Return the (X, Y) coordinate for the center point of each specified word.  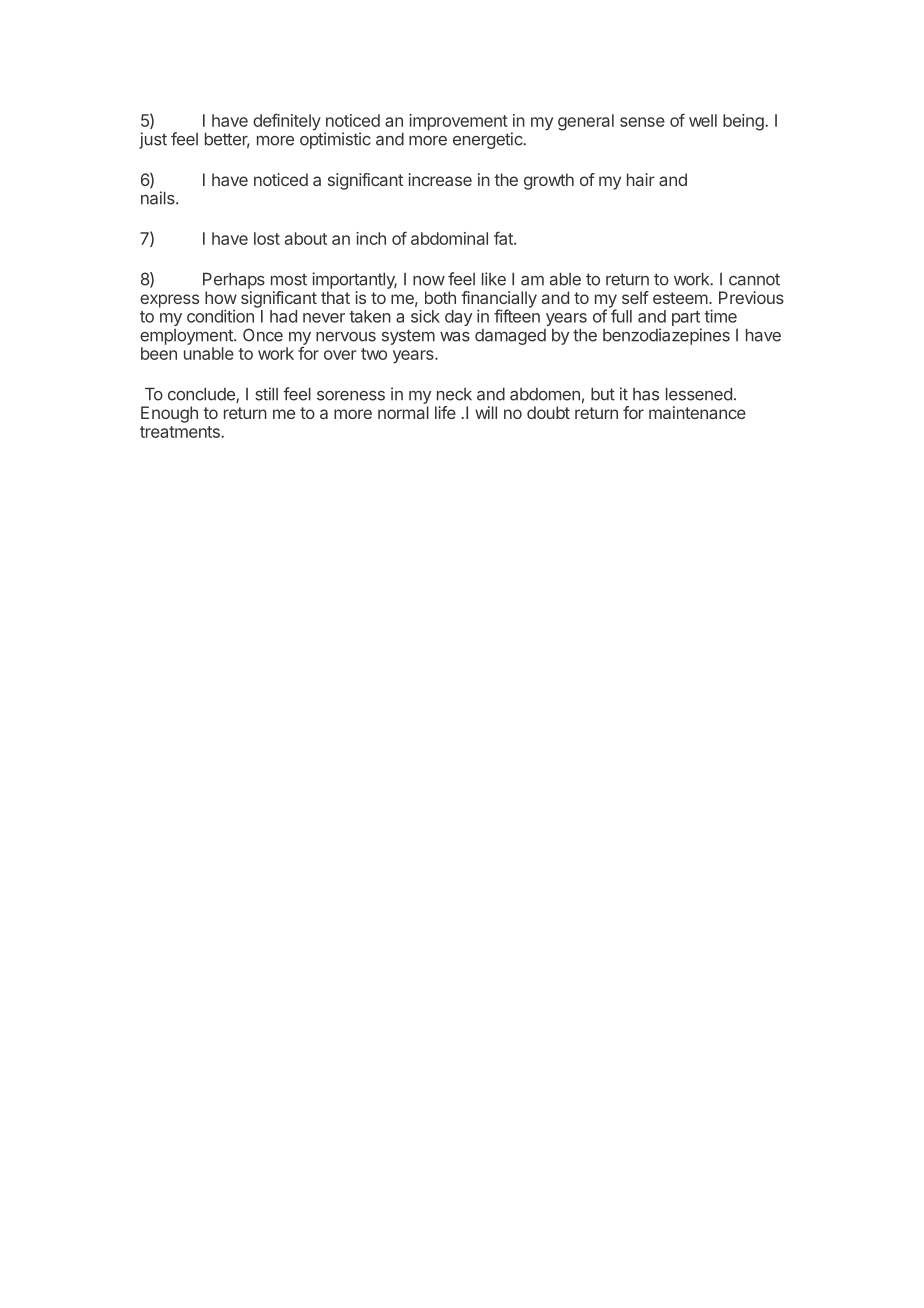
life (445, 412)
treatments (181, 432)
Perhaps (234, 281)
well (703, 120)
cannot (754, 279)
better (227, 140)
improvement (458, 122)
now (429, 281)
